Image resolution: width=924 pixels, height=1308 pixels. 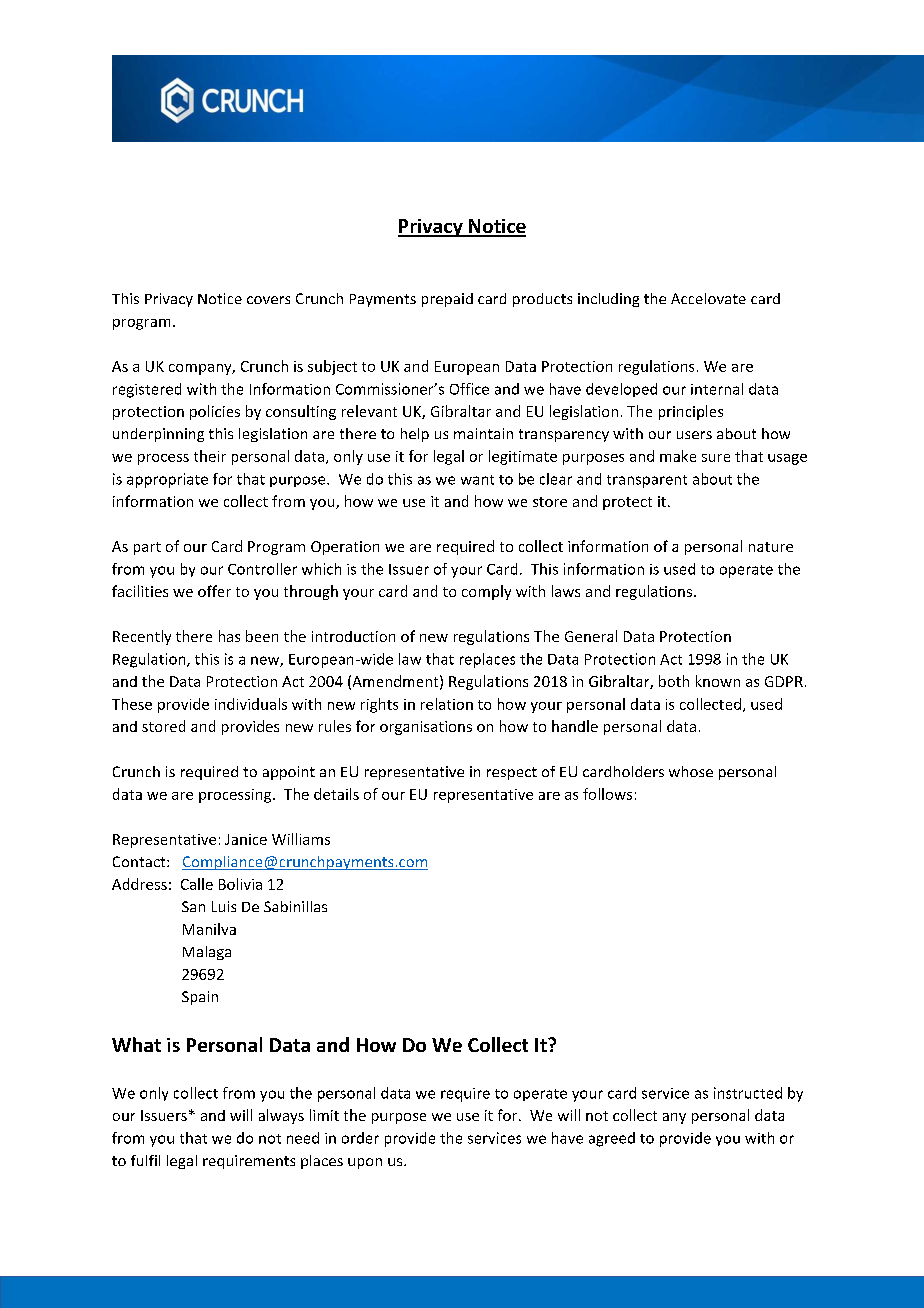 What do you see at coordinates (147, 548) in the screenshot?
I see `part` at bounding box center [147, 548].
